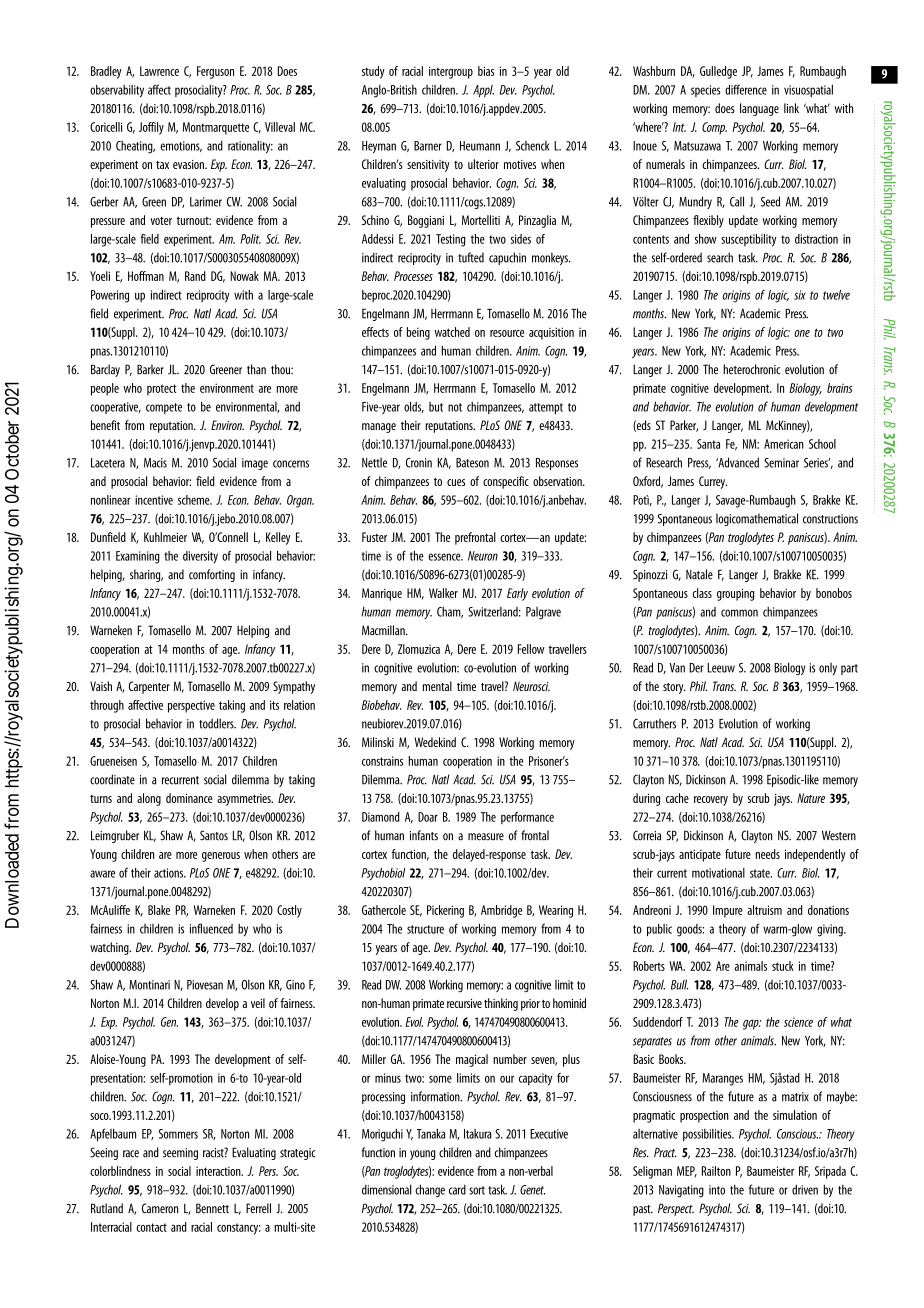  What do you see at coordinates (483, 91) in the screenshot?
I see `Appl` at bounding box center [483, 91].
